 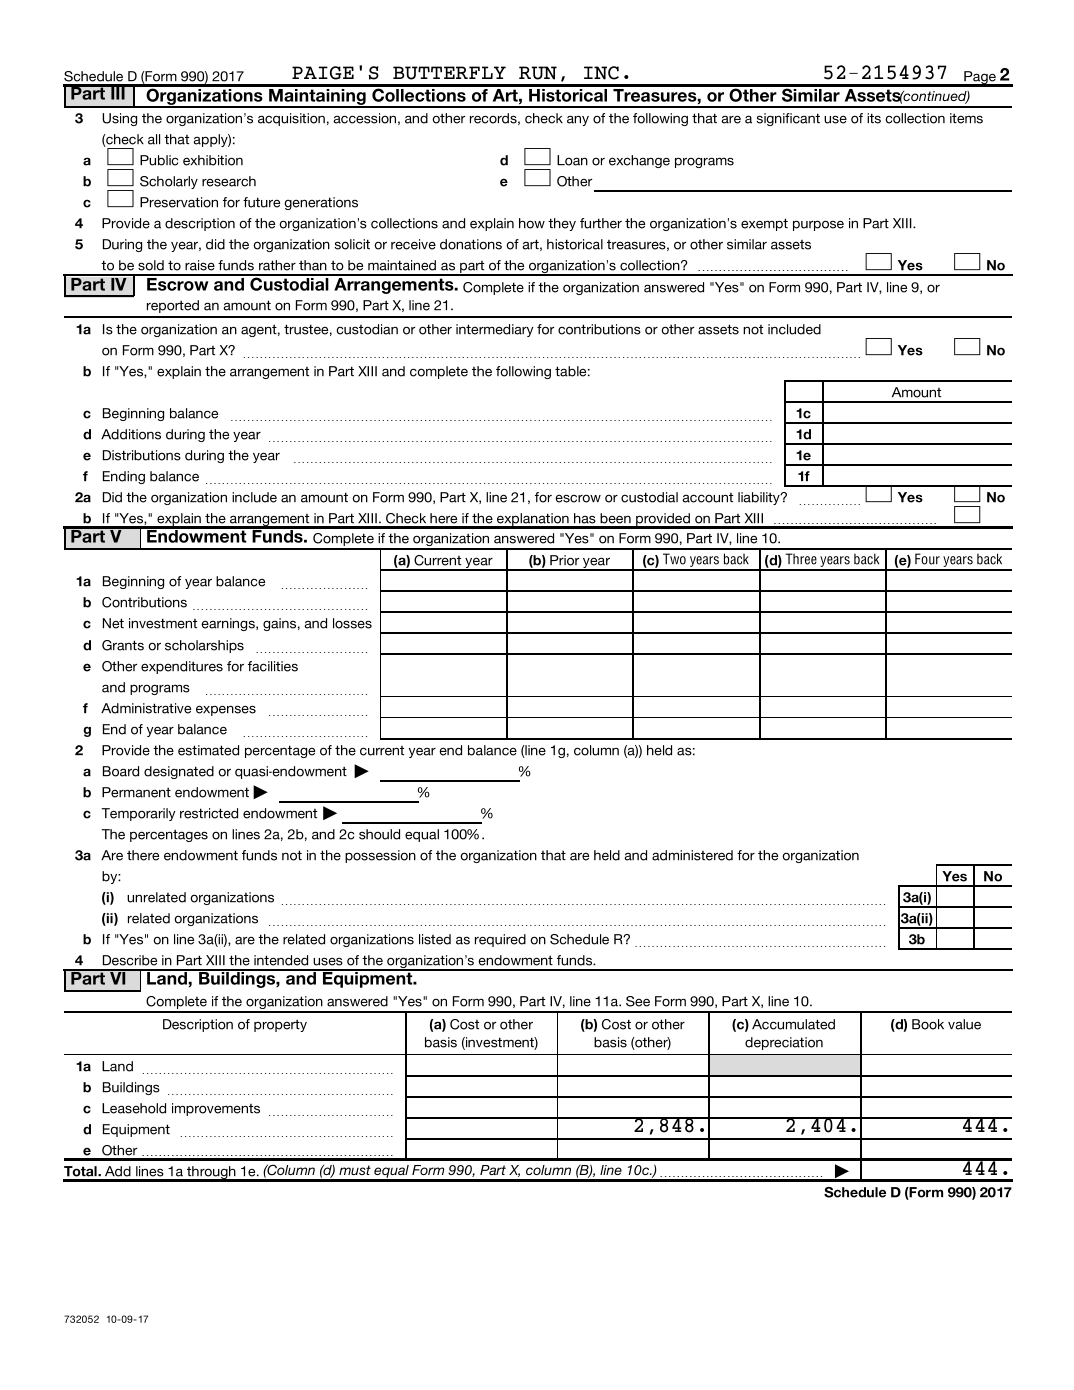 I want to click on improvements, so click(x=216, y=1109).
